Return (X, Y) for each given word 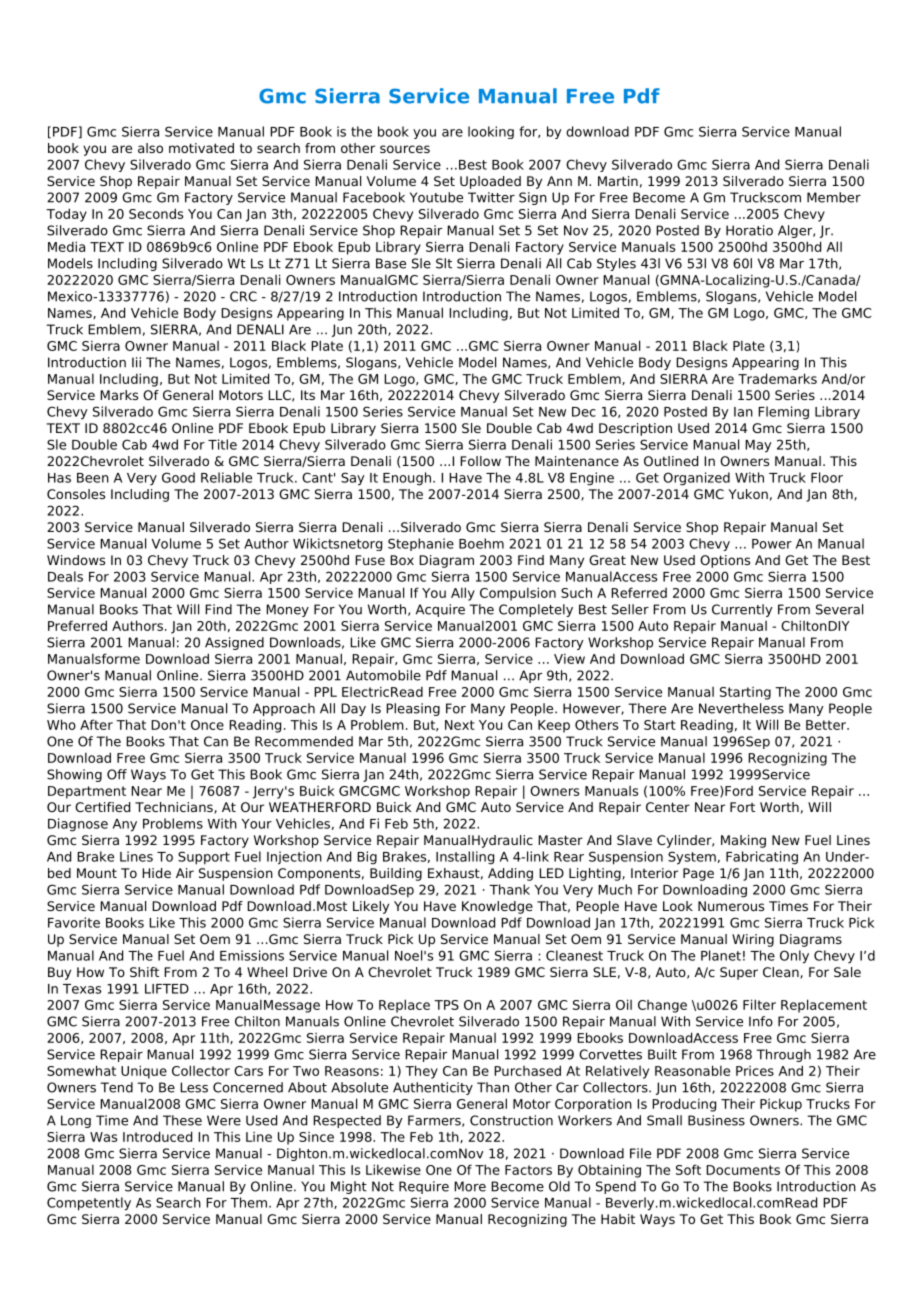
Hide (156, 873)
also (150, 148)
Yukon (748, 494)
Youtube (436, 197)
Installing (465, 858)
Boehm (481, 543)
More (470, 1186)
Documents (743, 1170)
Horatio (749, 230)
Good (178, 477)
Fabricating (762, 858)
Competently (89, 1204)
